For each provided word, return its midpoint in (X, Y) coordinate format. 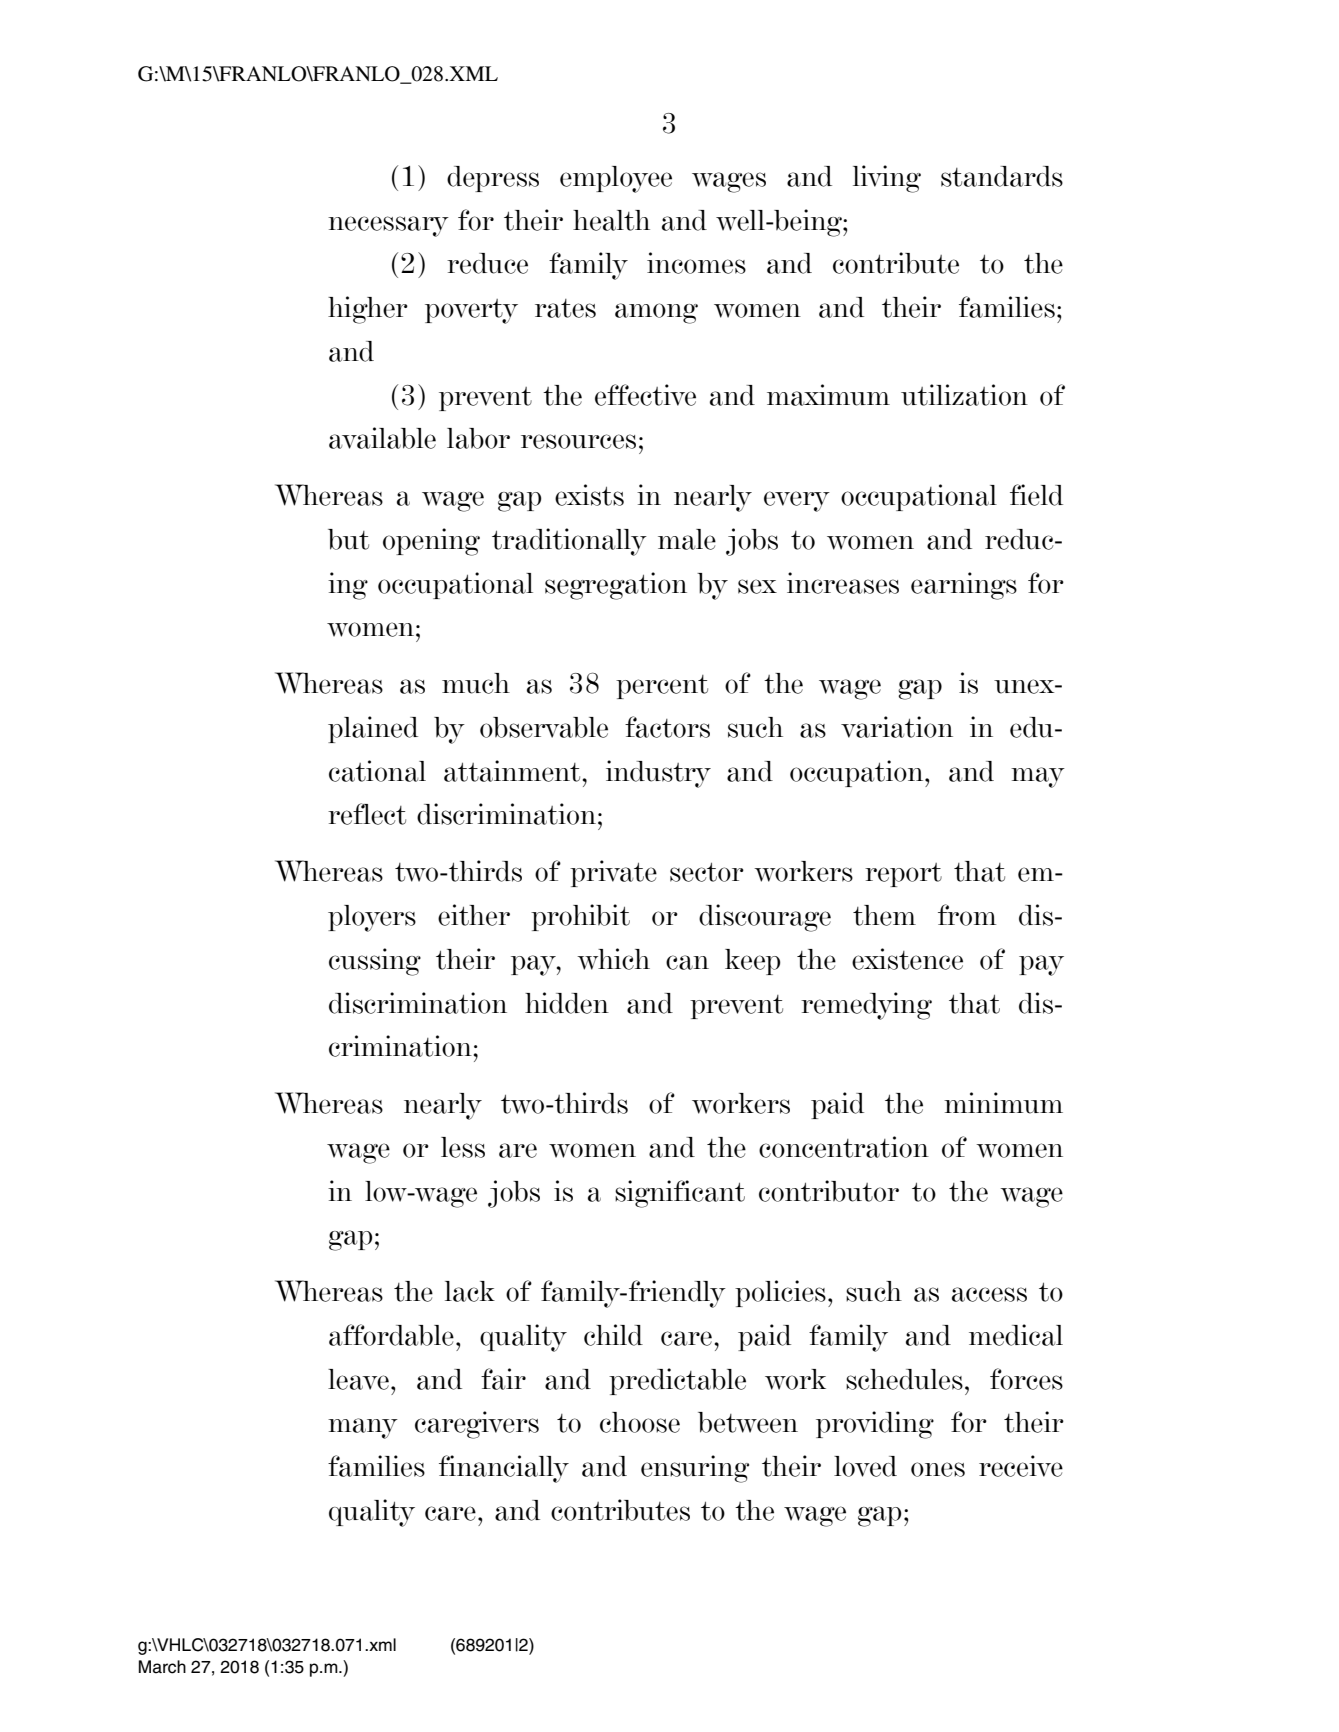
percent (662, 687)
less (463, 1147)
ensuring (695, 1469)
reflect (367, 814)
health (611, 220)
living (887, 179)
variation (897, 727)
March (162, 1667)
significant (680, 1194)
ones (938, 1469)
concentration (844, 1147)
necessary (388, 226)
